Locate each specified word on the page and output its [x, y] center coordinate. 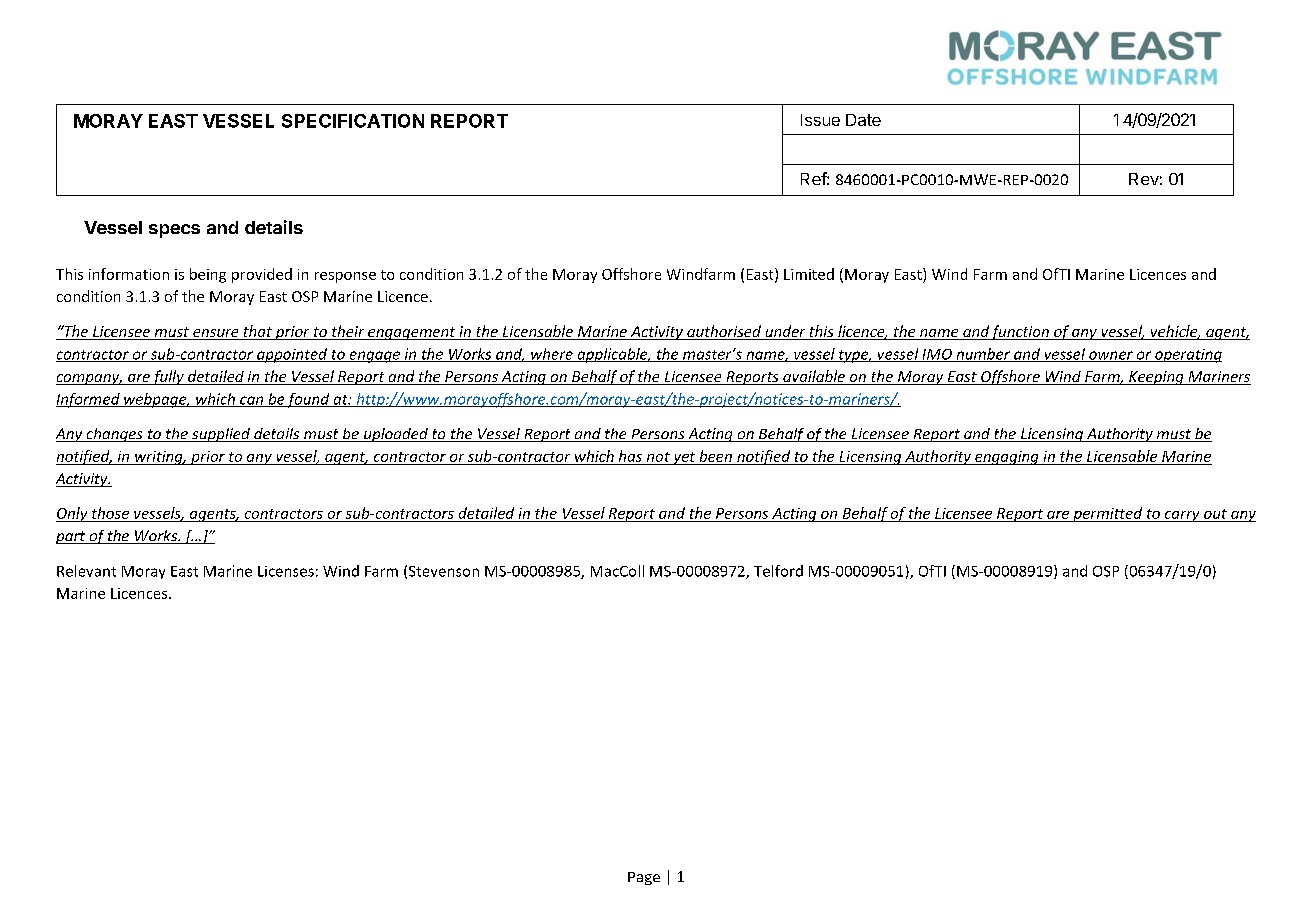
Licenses [286, 571]
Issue [820, 120]
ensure [216, 334]
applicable [612, 355]
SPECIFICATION [353, 121]
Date [863, 120]
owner [1111, 356]
